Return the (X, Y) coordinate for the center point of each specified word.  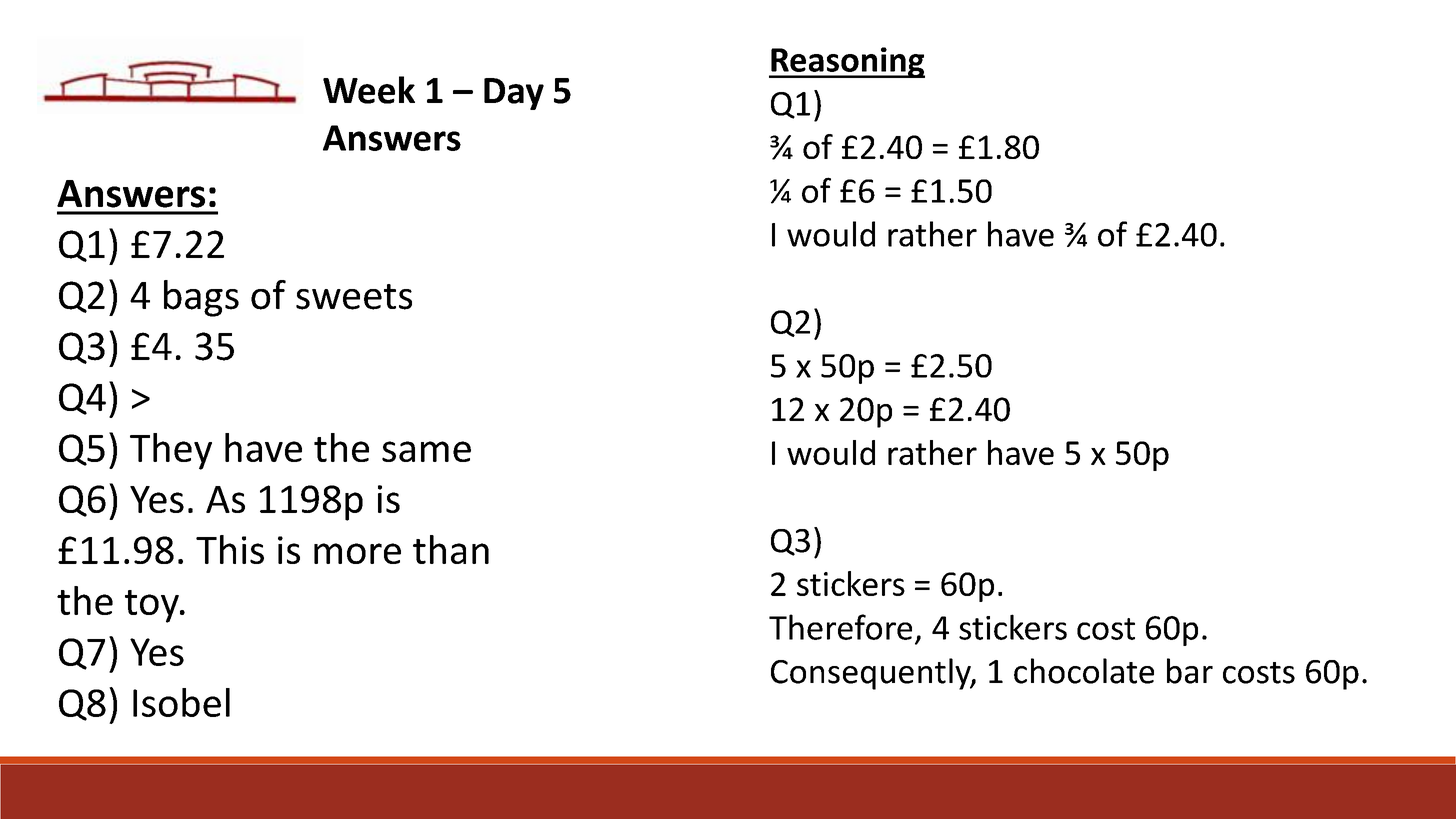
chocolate (1084, 671)
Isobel (181, 702)
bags (201, 298)
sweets (354, 297)
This (230, 549)
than (451, 549)
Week (369, 90)
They (171, 451)
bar (1190, 671)
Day (514, 94)
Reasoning (847, 62)
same (426, 451)
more (357, 553)
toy (153, 606)
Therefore (840, 627)
